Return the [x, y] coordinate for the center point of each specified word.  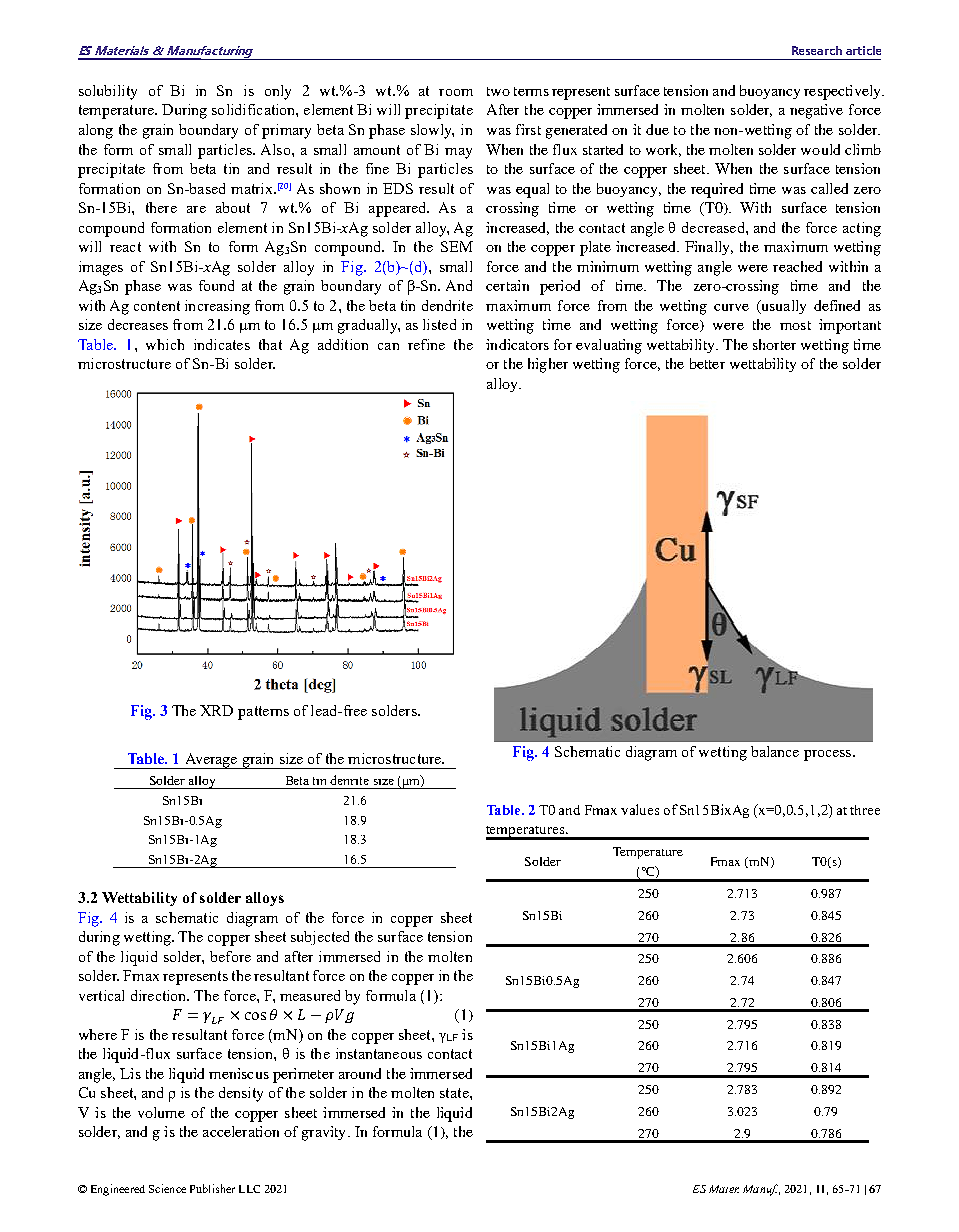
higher [548, 365]
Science [167, 1188]
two [498, 91]
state [455, 1093]
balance [775, 751]
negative [816, 111]
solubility [108, 92]
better [707, 363]
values [640, 809]
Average [211, 761]
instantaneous [379, 1053]
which [165, 344]
